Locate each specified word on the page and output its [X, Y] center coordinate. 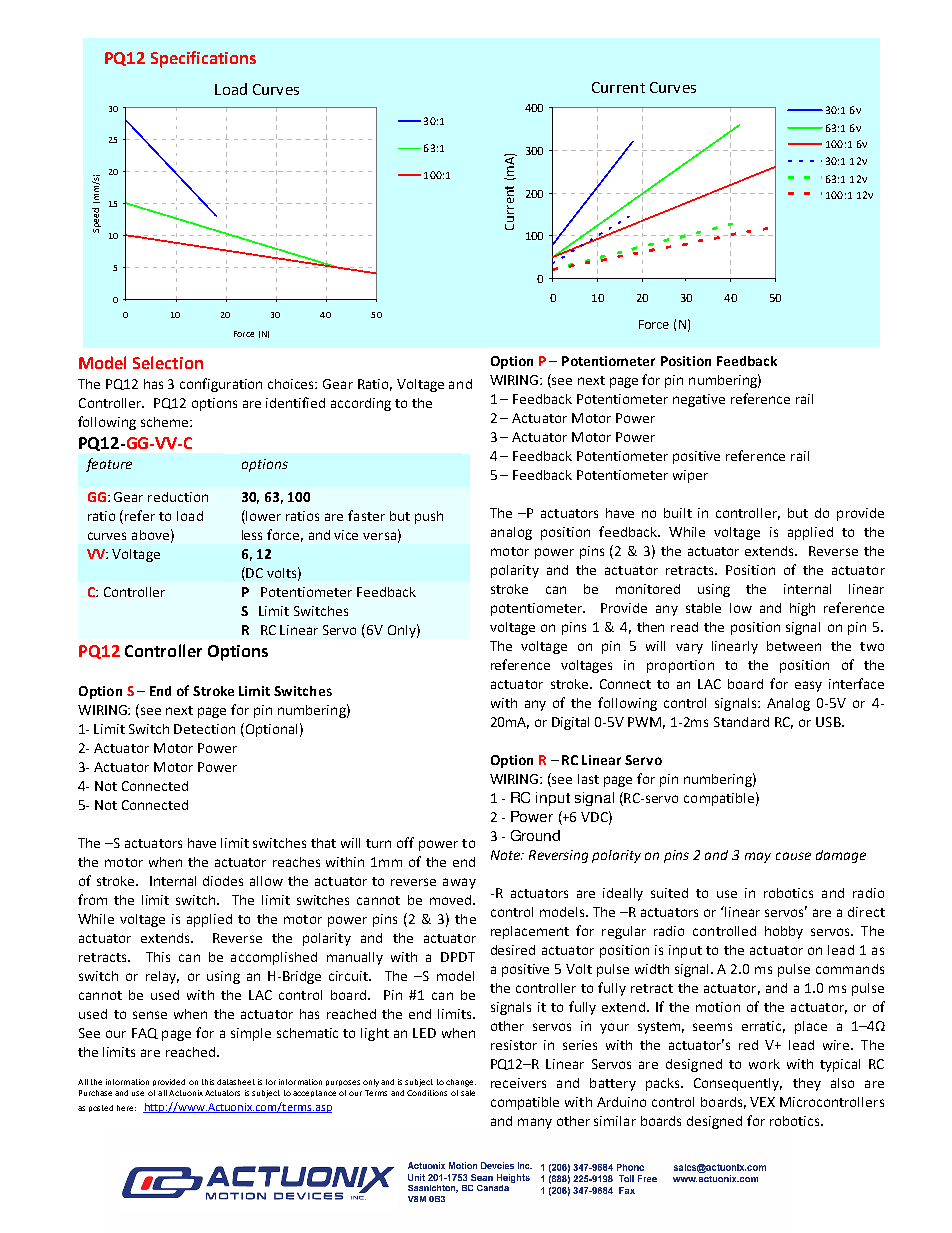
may [758, 857]
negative [699, 400]
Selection [168, 362]
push [429, 517]
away [459, 883]
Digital [570, 723]
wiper [690, 476]
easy [808, 686]
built [678, 513]
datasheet [236, 1082]
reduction [178, 497]
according [361, 404]
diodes [223, 881]
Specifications [203, 59]
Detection [204, 729]
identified [295, 402]
